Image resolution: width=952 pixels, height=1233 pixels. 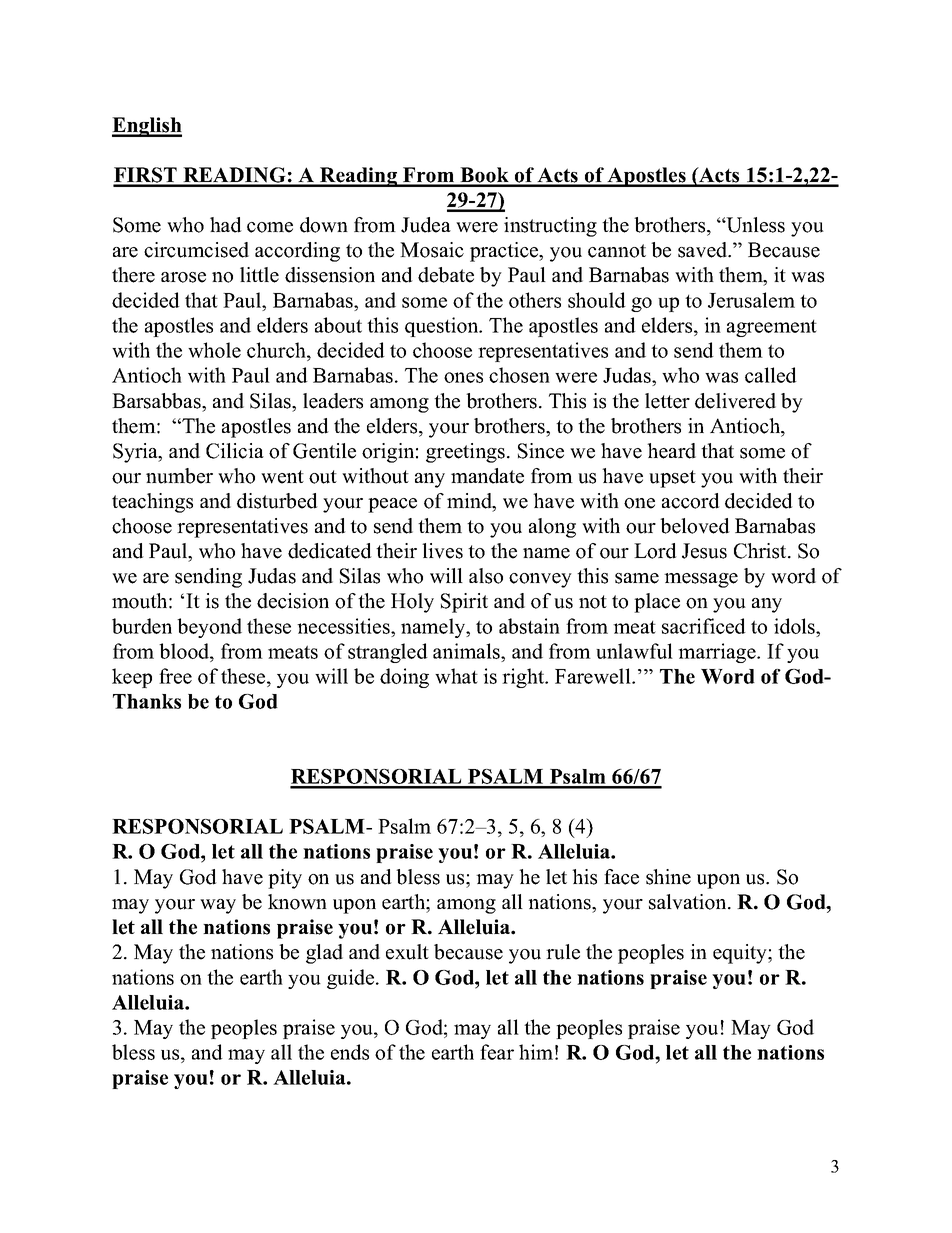 I want to click on what, so click(x=456, y=676).
